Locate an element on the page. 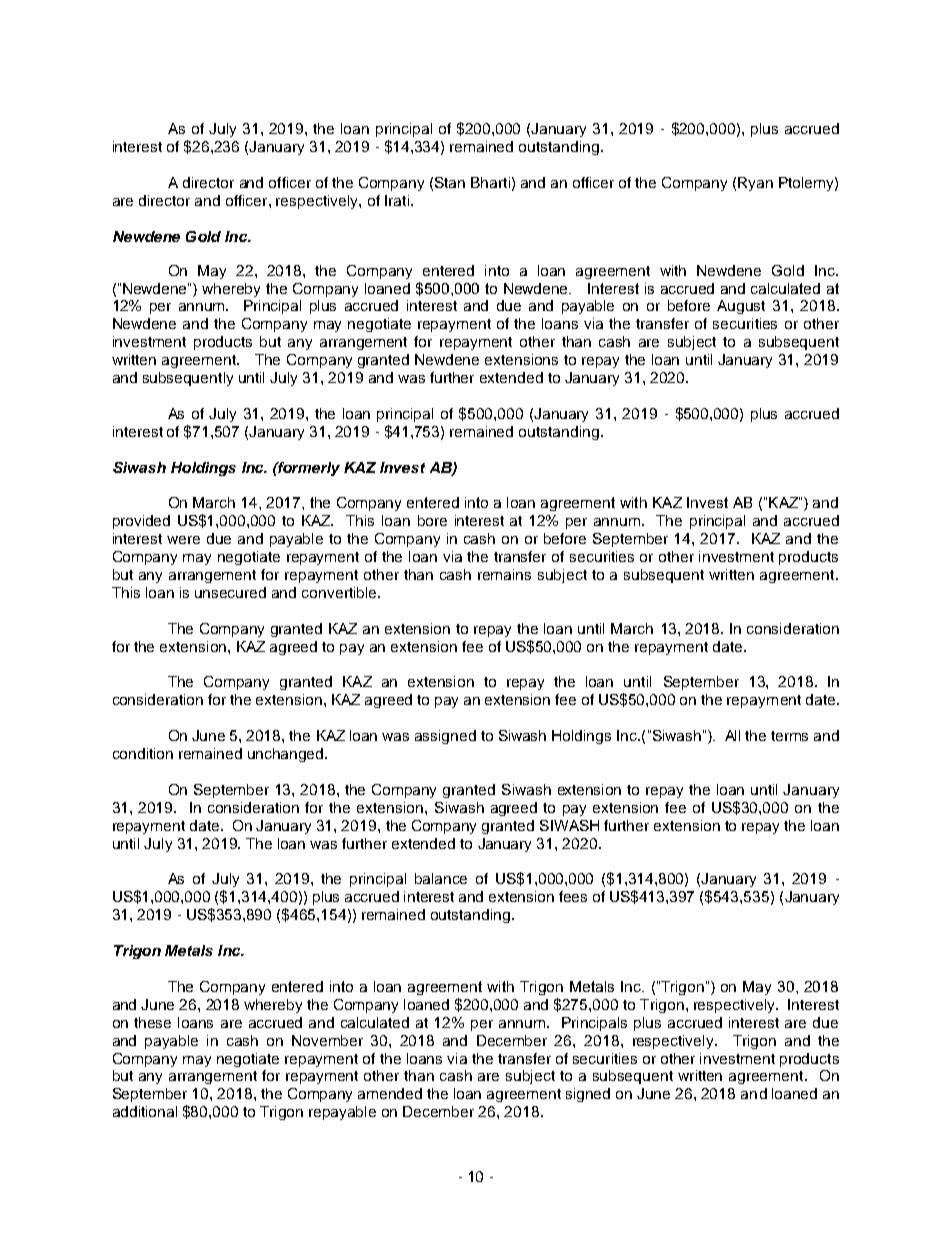 This image has width=952, height=1233. remains is located at coordinates (504, 574).
